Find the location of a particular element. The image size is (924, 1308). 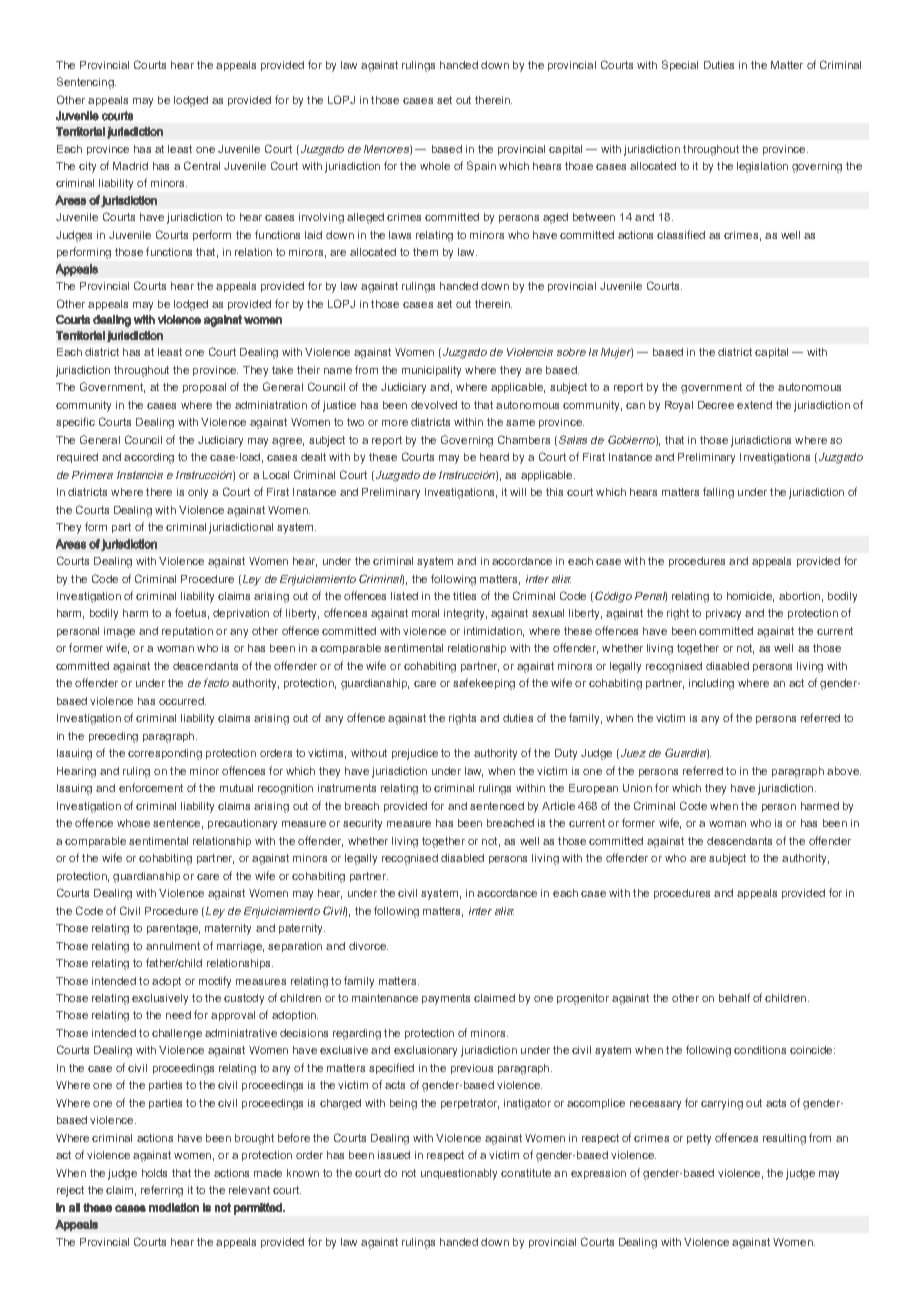

unquestionably is located at coordinates (459, 1174).
